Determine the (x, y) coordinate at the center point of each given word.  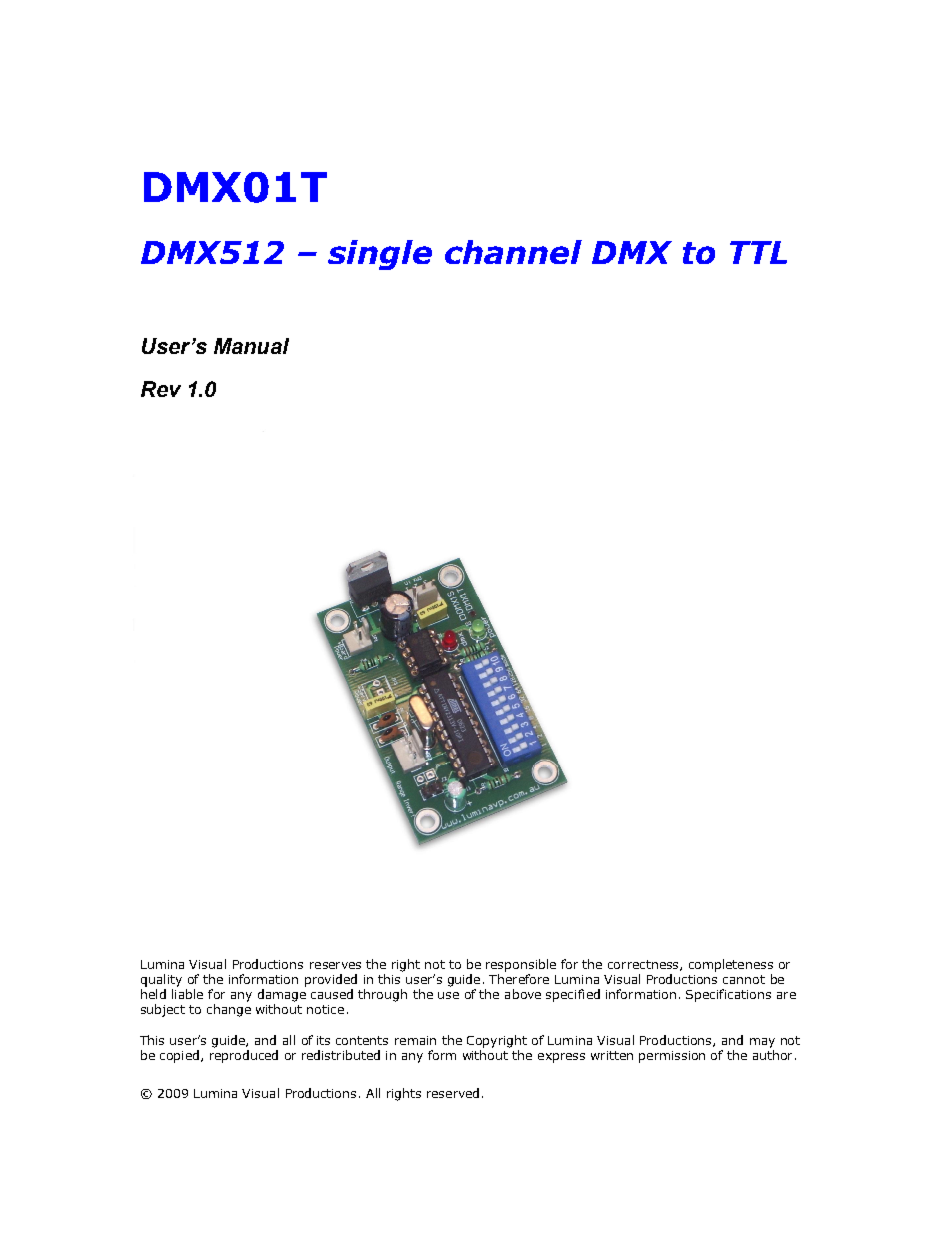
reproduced (244, 1056)
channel (513, 252)
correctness (644, 965)
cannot (744, 979)
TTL (758, 252)
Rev (161, 389)
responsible (521, 965)
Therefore (519, 979)
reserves (335, 965)
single (380, 255)
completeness (731, 965)
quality (161, 980)
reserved (453, 1093)
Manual (251, 346)
